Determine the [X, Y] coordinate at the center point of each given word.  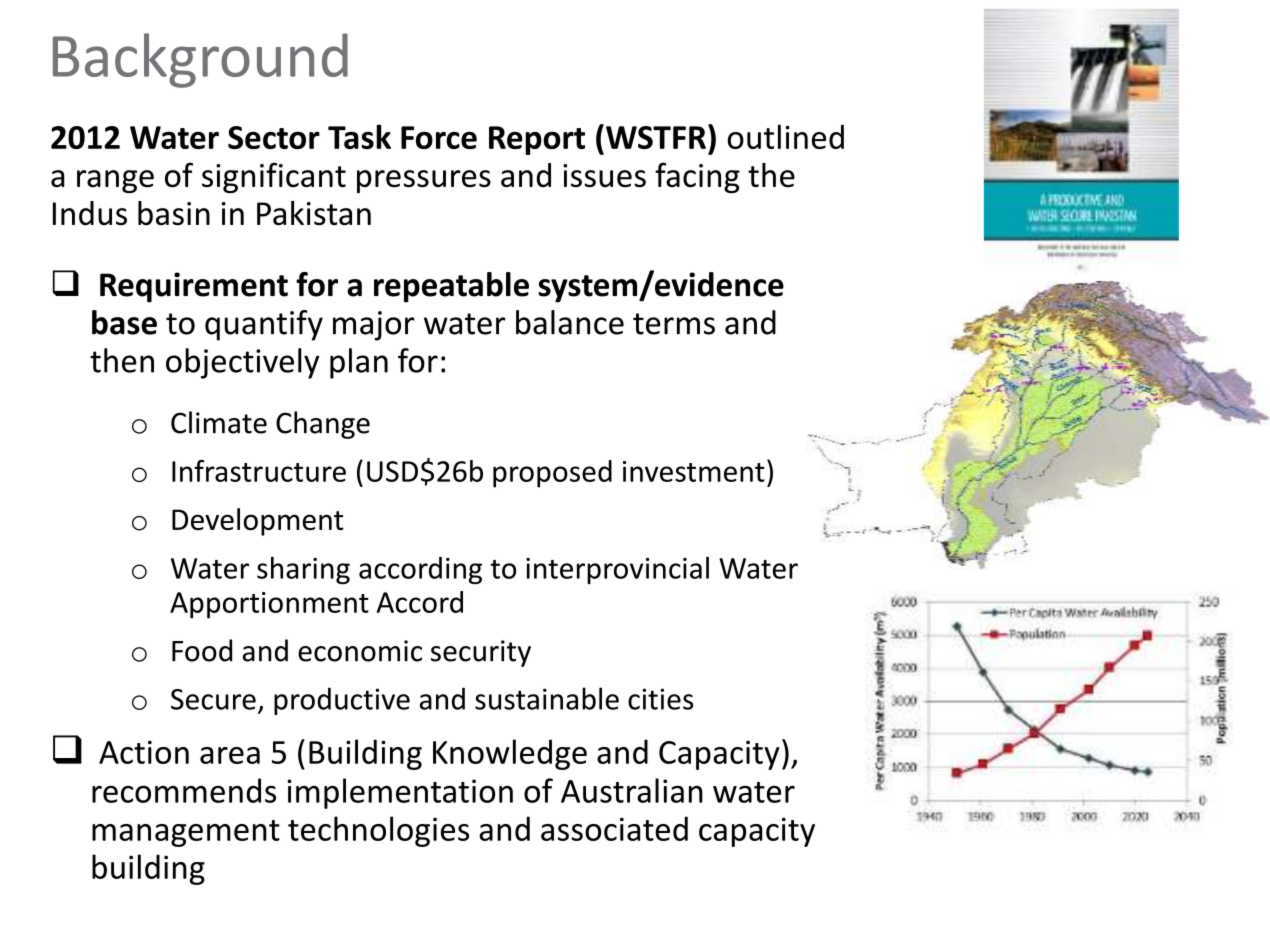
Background [200, 60]
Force [439, 137]
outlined [786, 136]
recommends [184, 790]
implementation [400, 793]
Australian [632, 790]
